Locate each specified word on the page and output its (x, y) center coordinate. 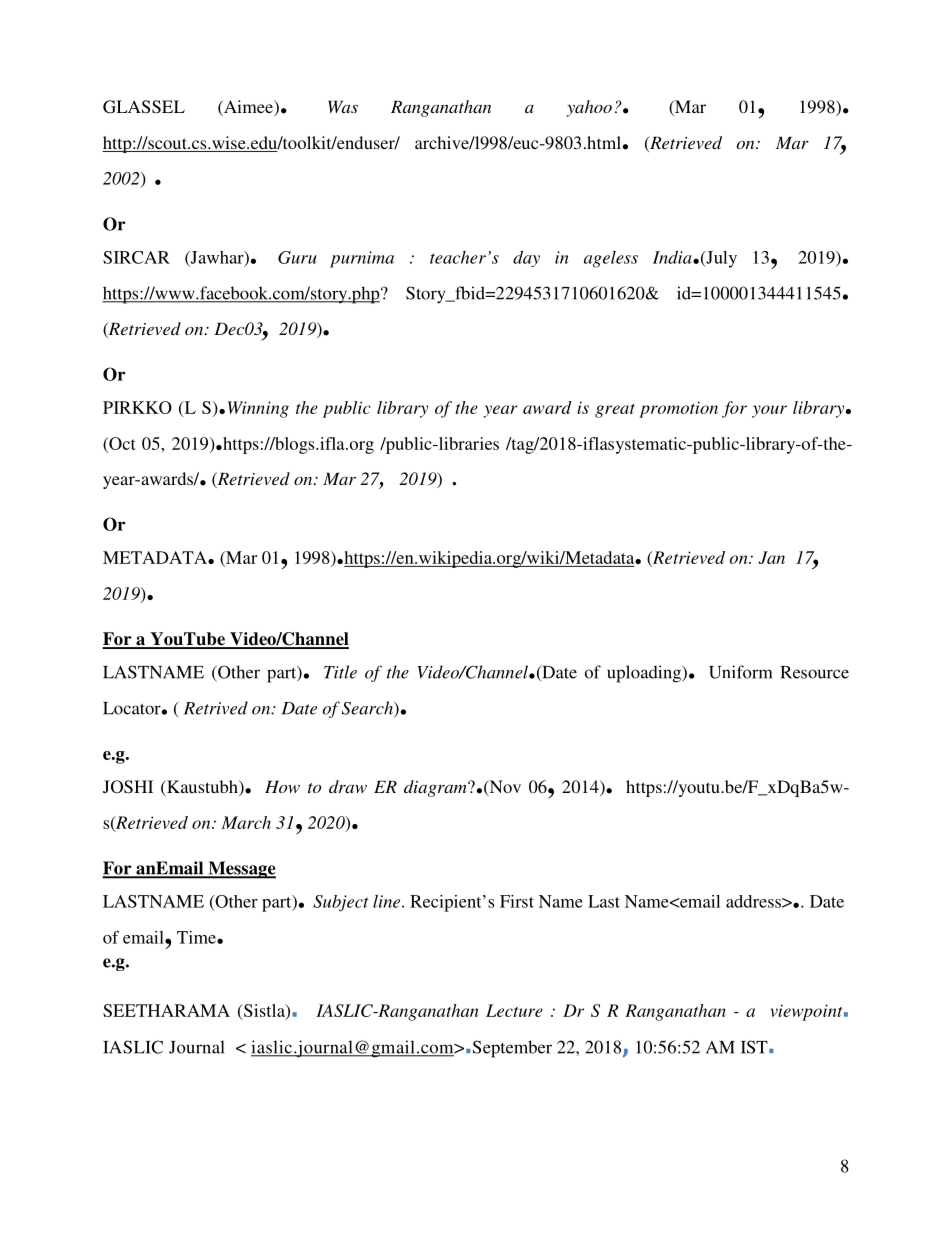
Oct (121, 443)
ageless (611, 259)
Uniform (740, 672)
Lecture (514, 1010)
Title (340, 672)
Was (343, 106)
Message (241, 870)
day (526, 259)
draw (348, 786)
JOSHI (128, 787)
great (615, 411)
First (517, 901)
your (769, 411)
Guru (297, 257)
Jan (771, 557)
